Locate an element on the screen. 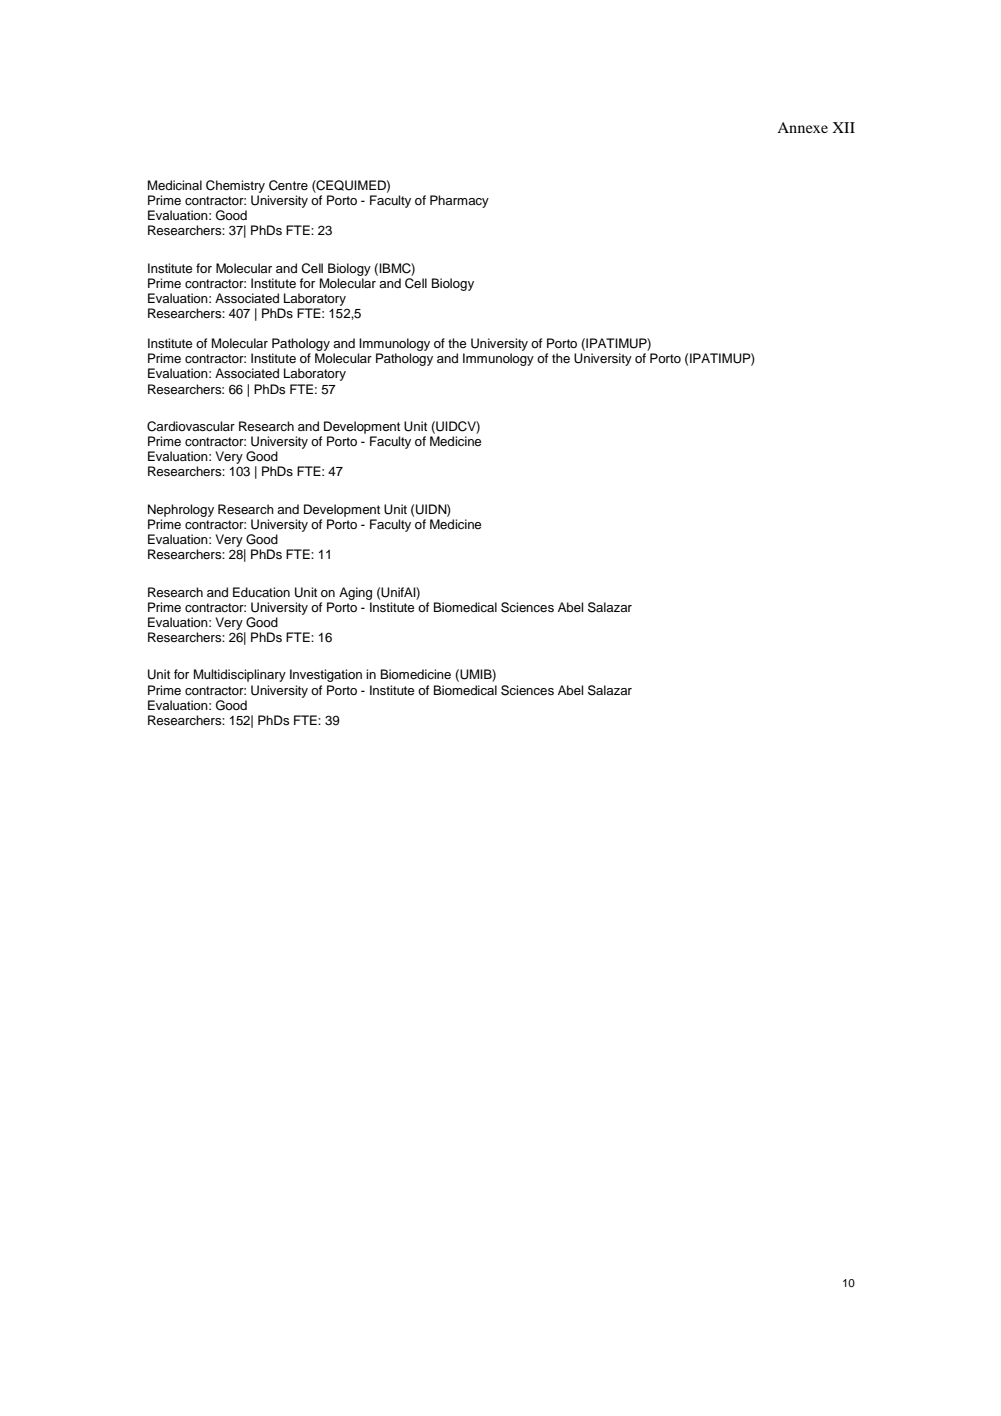 The height and width of the screenshot is (1416, 1001). Chemistry is located at coordinates (235, 186).
